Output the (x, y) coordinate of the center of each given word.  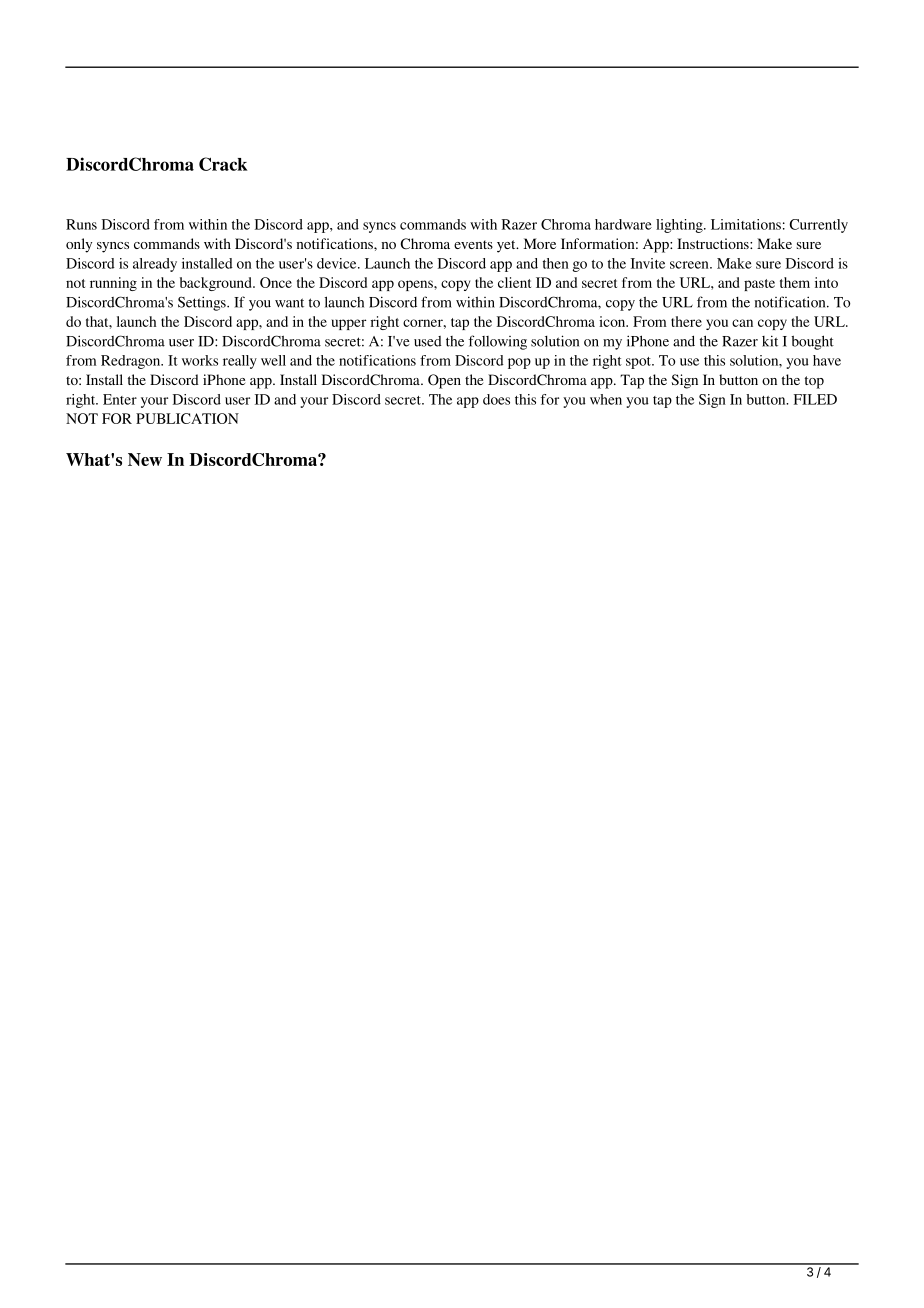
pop (519, 363)
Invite (648, 263)
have (827, 360)
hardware (623, 224)
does (496, 399)
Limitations (746, 224)
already (155, 265)
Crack (223, 164)
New (145, 459)
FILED (815, 399)
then (556, 263)
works (200, 360)
